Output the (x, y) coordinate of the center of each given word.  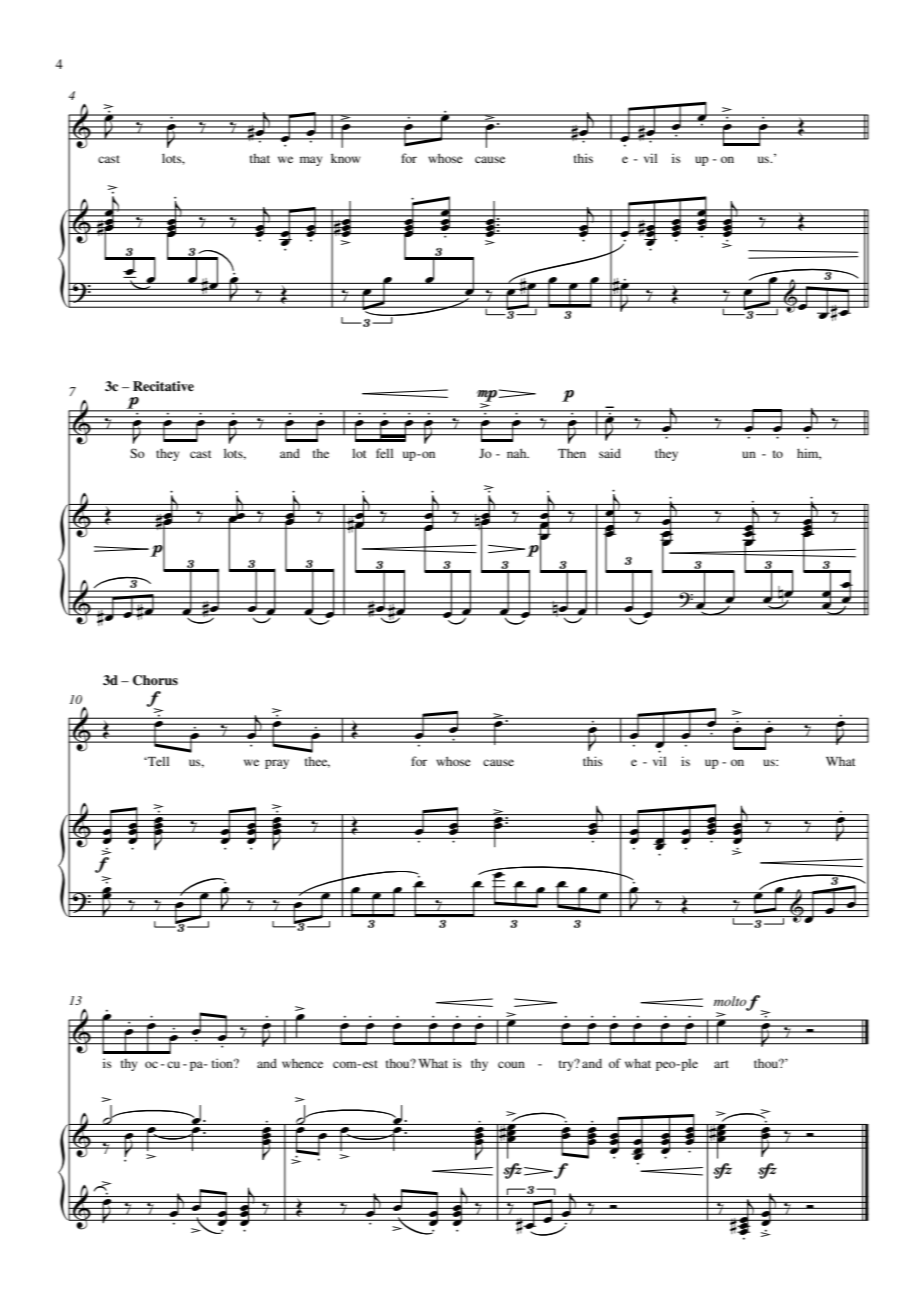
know (346, 158)
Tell (157, 761)
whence (302, 1063)
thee (317, 762)
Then (572, 453)
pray (277, 764)
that (260, 158)
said (610, 453)
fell (384, 453)
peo (667, 1066)
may (311, 161)
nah (518, 453)
